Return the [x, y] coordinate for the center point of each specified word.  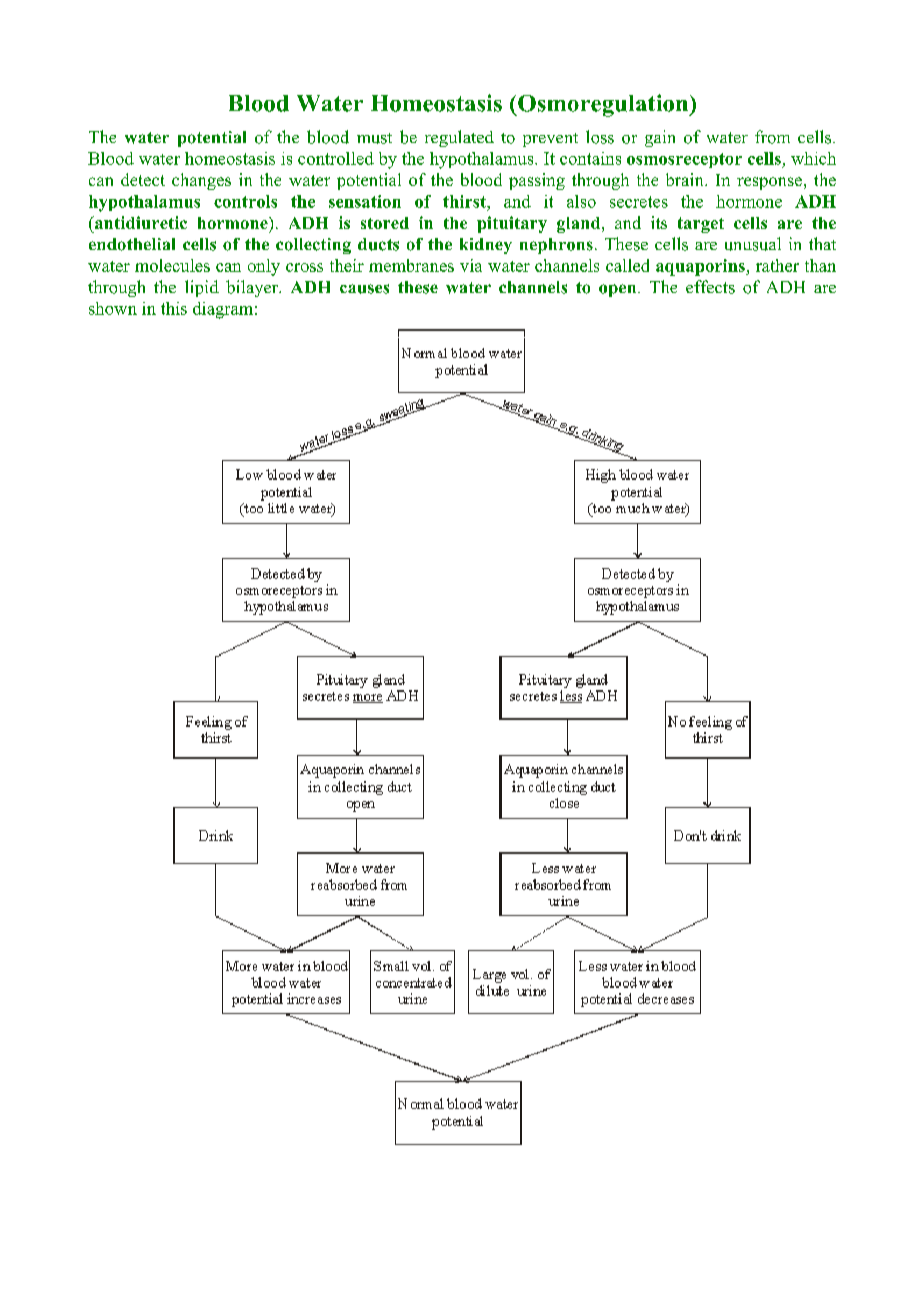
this [174, 308]
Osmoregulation [603, 105]
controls [245, 201]
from [772, 137]
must [374, 138]
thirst [465, 201]
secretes [639, 202]
